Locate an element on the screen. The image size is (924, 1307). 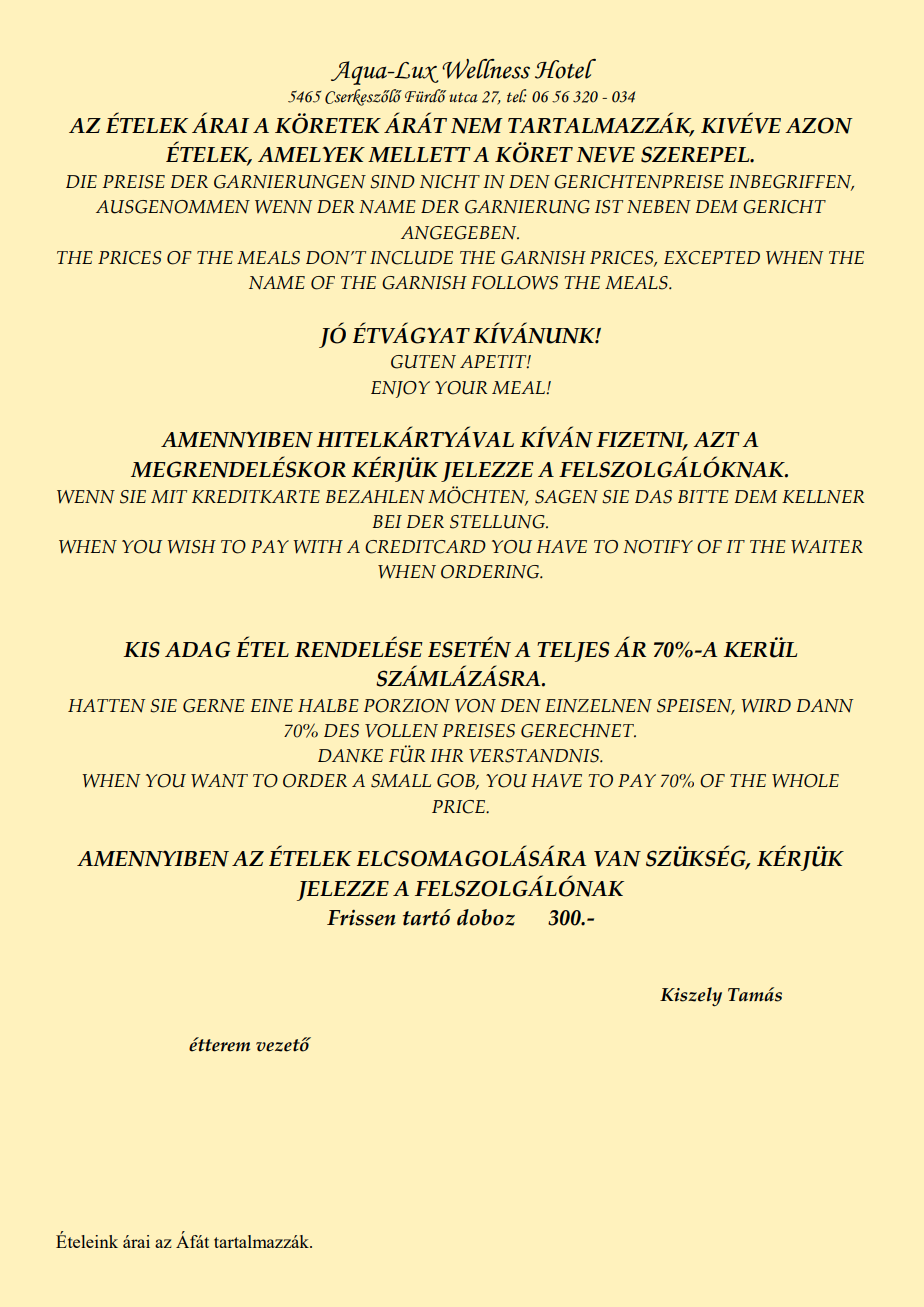
WANT is located at coordinates (219, 781).
